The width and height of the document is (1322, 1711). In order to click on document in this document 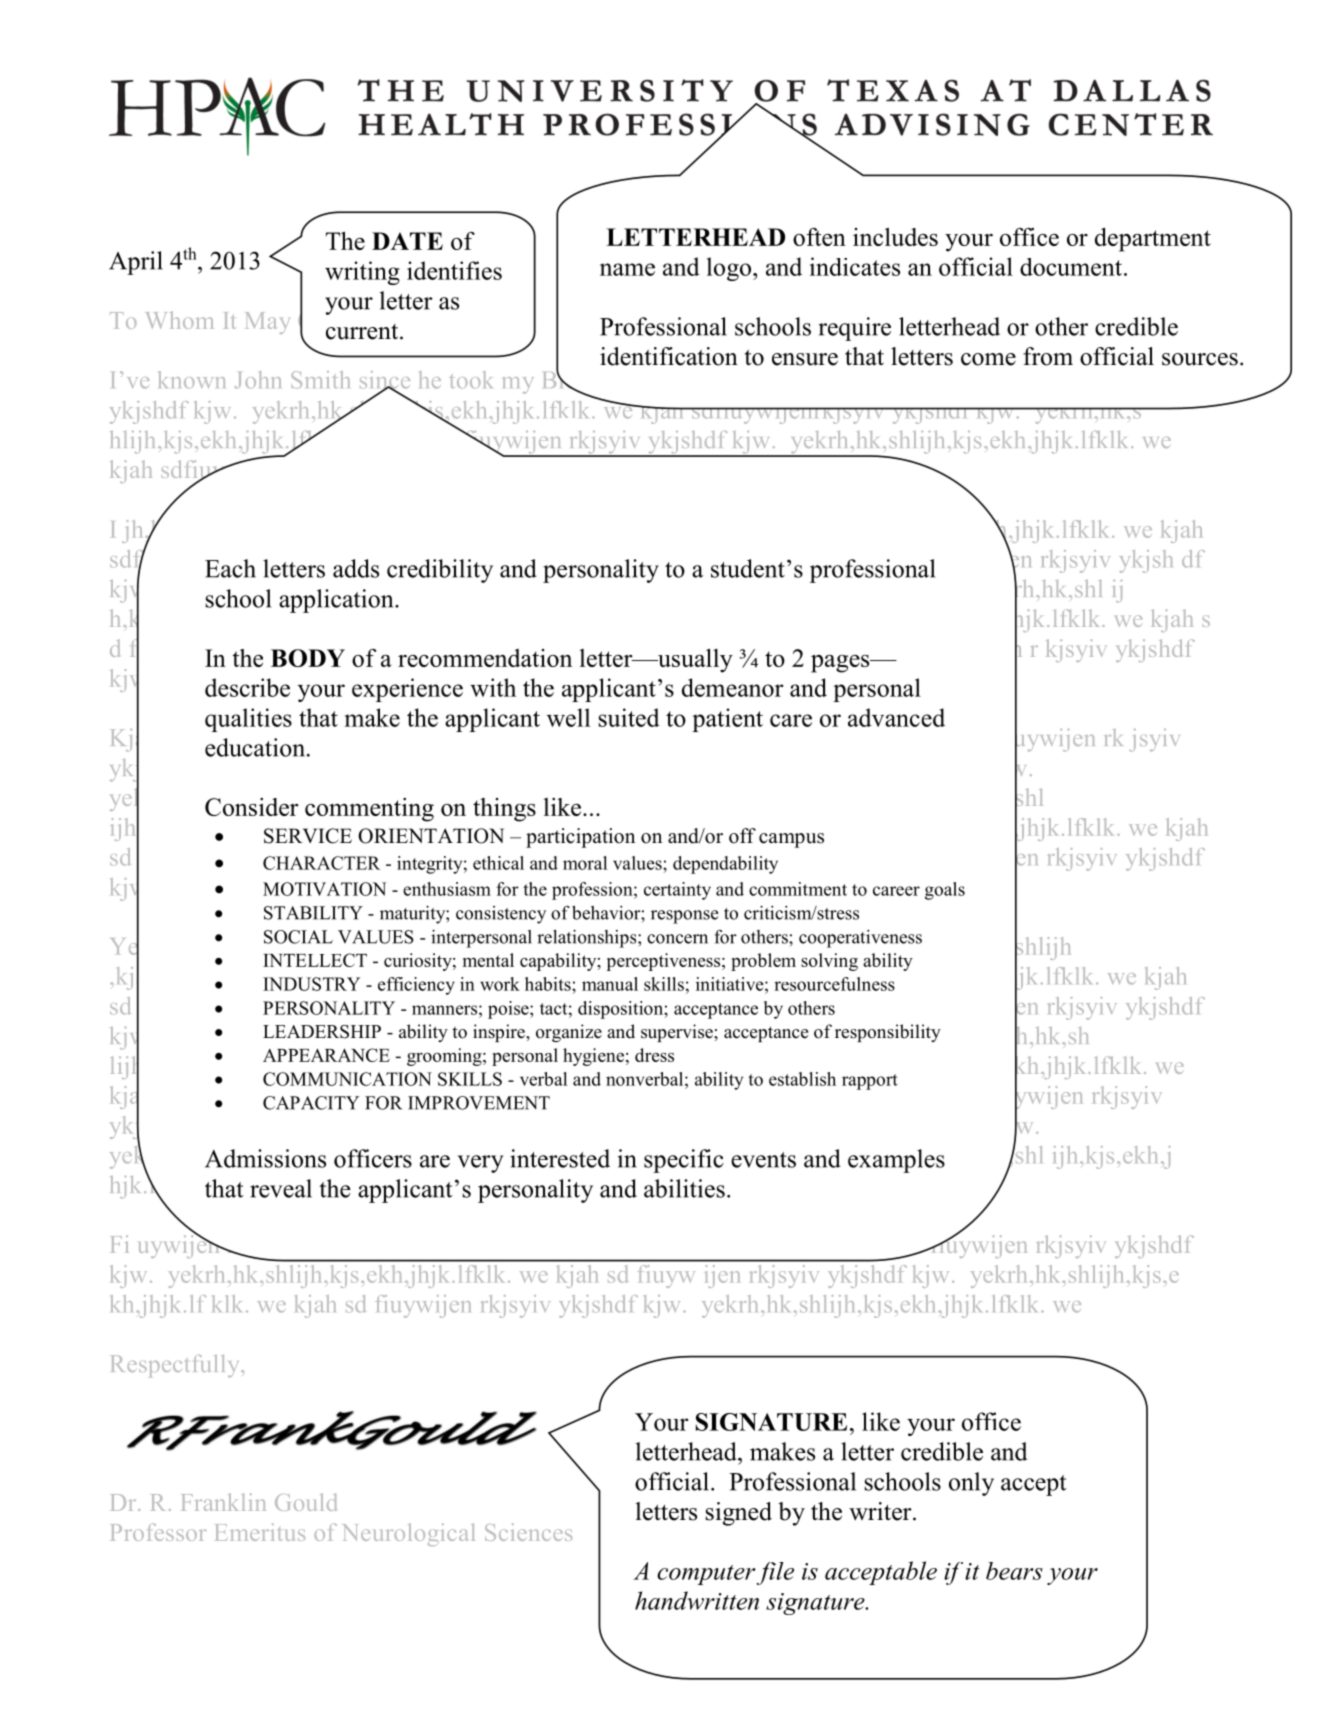, I will do `click(1071, 267)`.
